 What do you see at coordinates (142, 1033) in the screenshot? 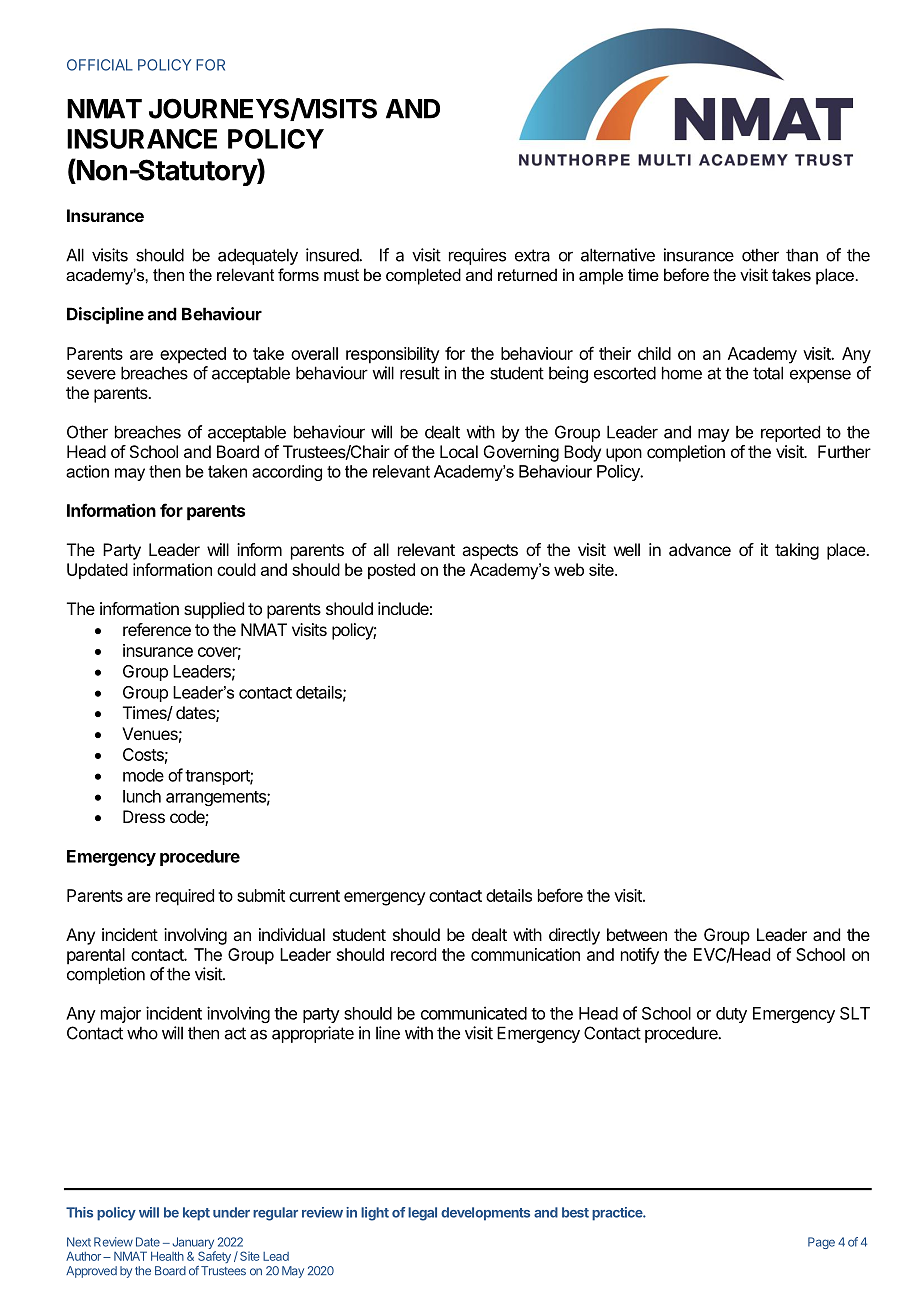
I see `who` at bounding box center [142, 1033].
